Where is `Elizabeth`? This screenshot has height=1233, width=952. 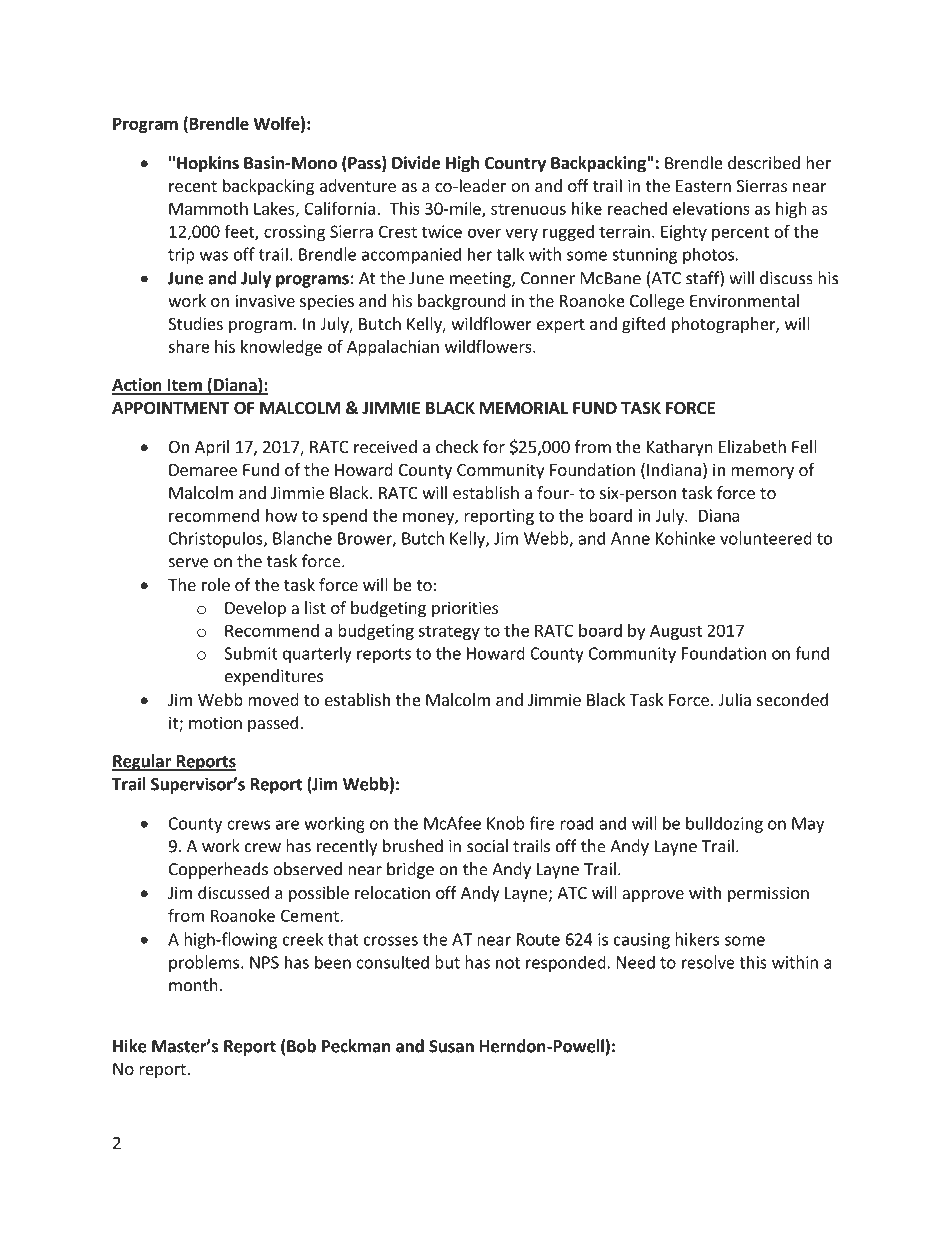 Elizabeth is located at coordinates (752, 446).
